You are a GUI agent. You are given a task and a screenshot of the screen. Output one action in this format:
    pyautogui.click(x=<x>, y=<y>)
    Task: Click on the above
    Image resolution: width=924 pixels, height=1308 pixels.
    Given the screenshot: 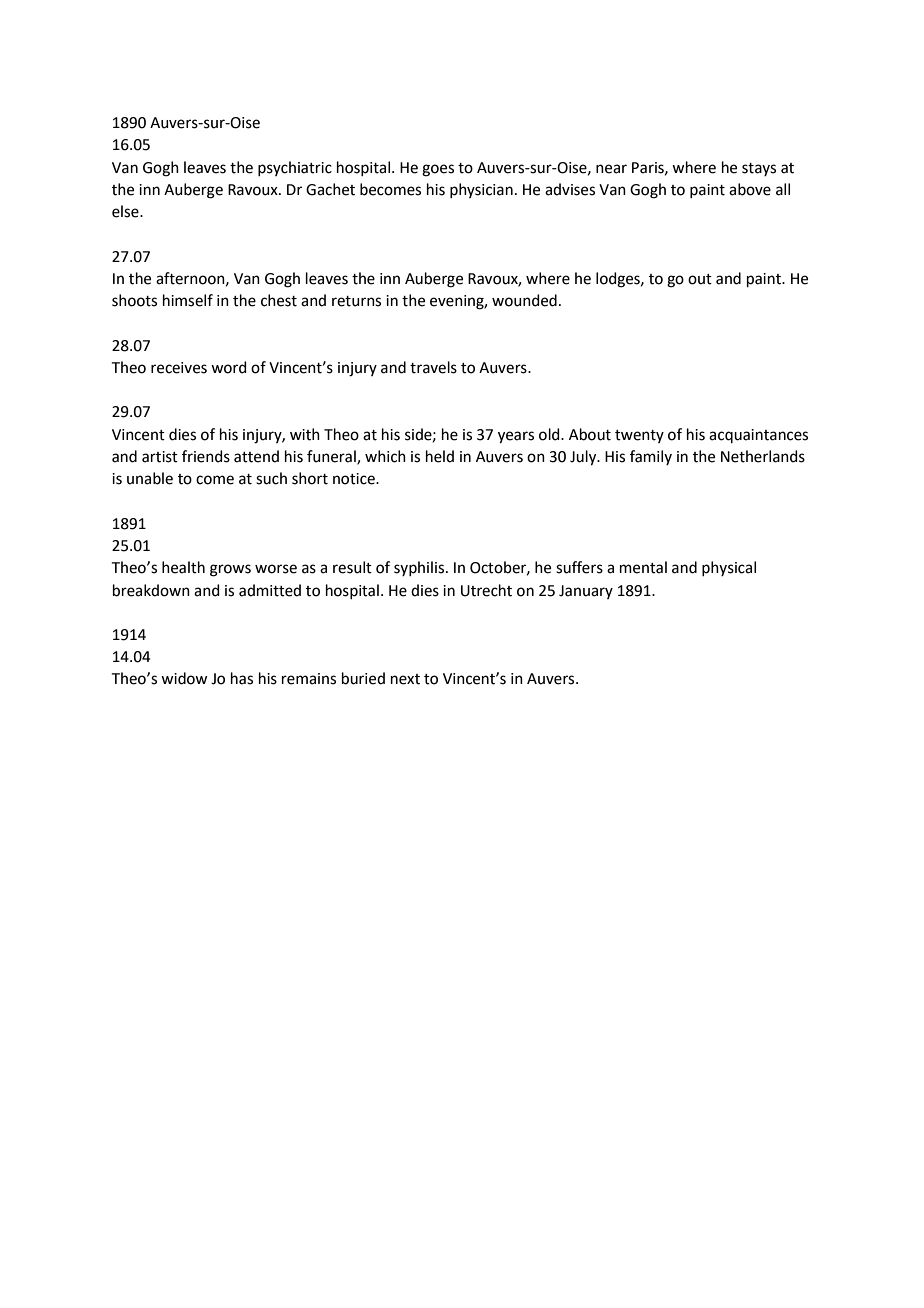 What is the action you would take?
    pyautogui.click(x=750, y=189)
